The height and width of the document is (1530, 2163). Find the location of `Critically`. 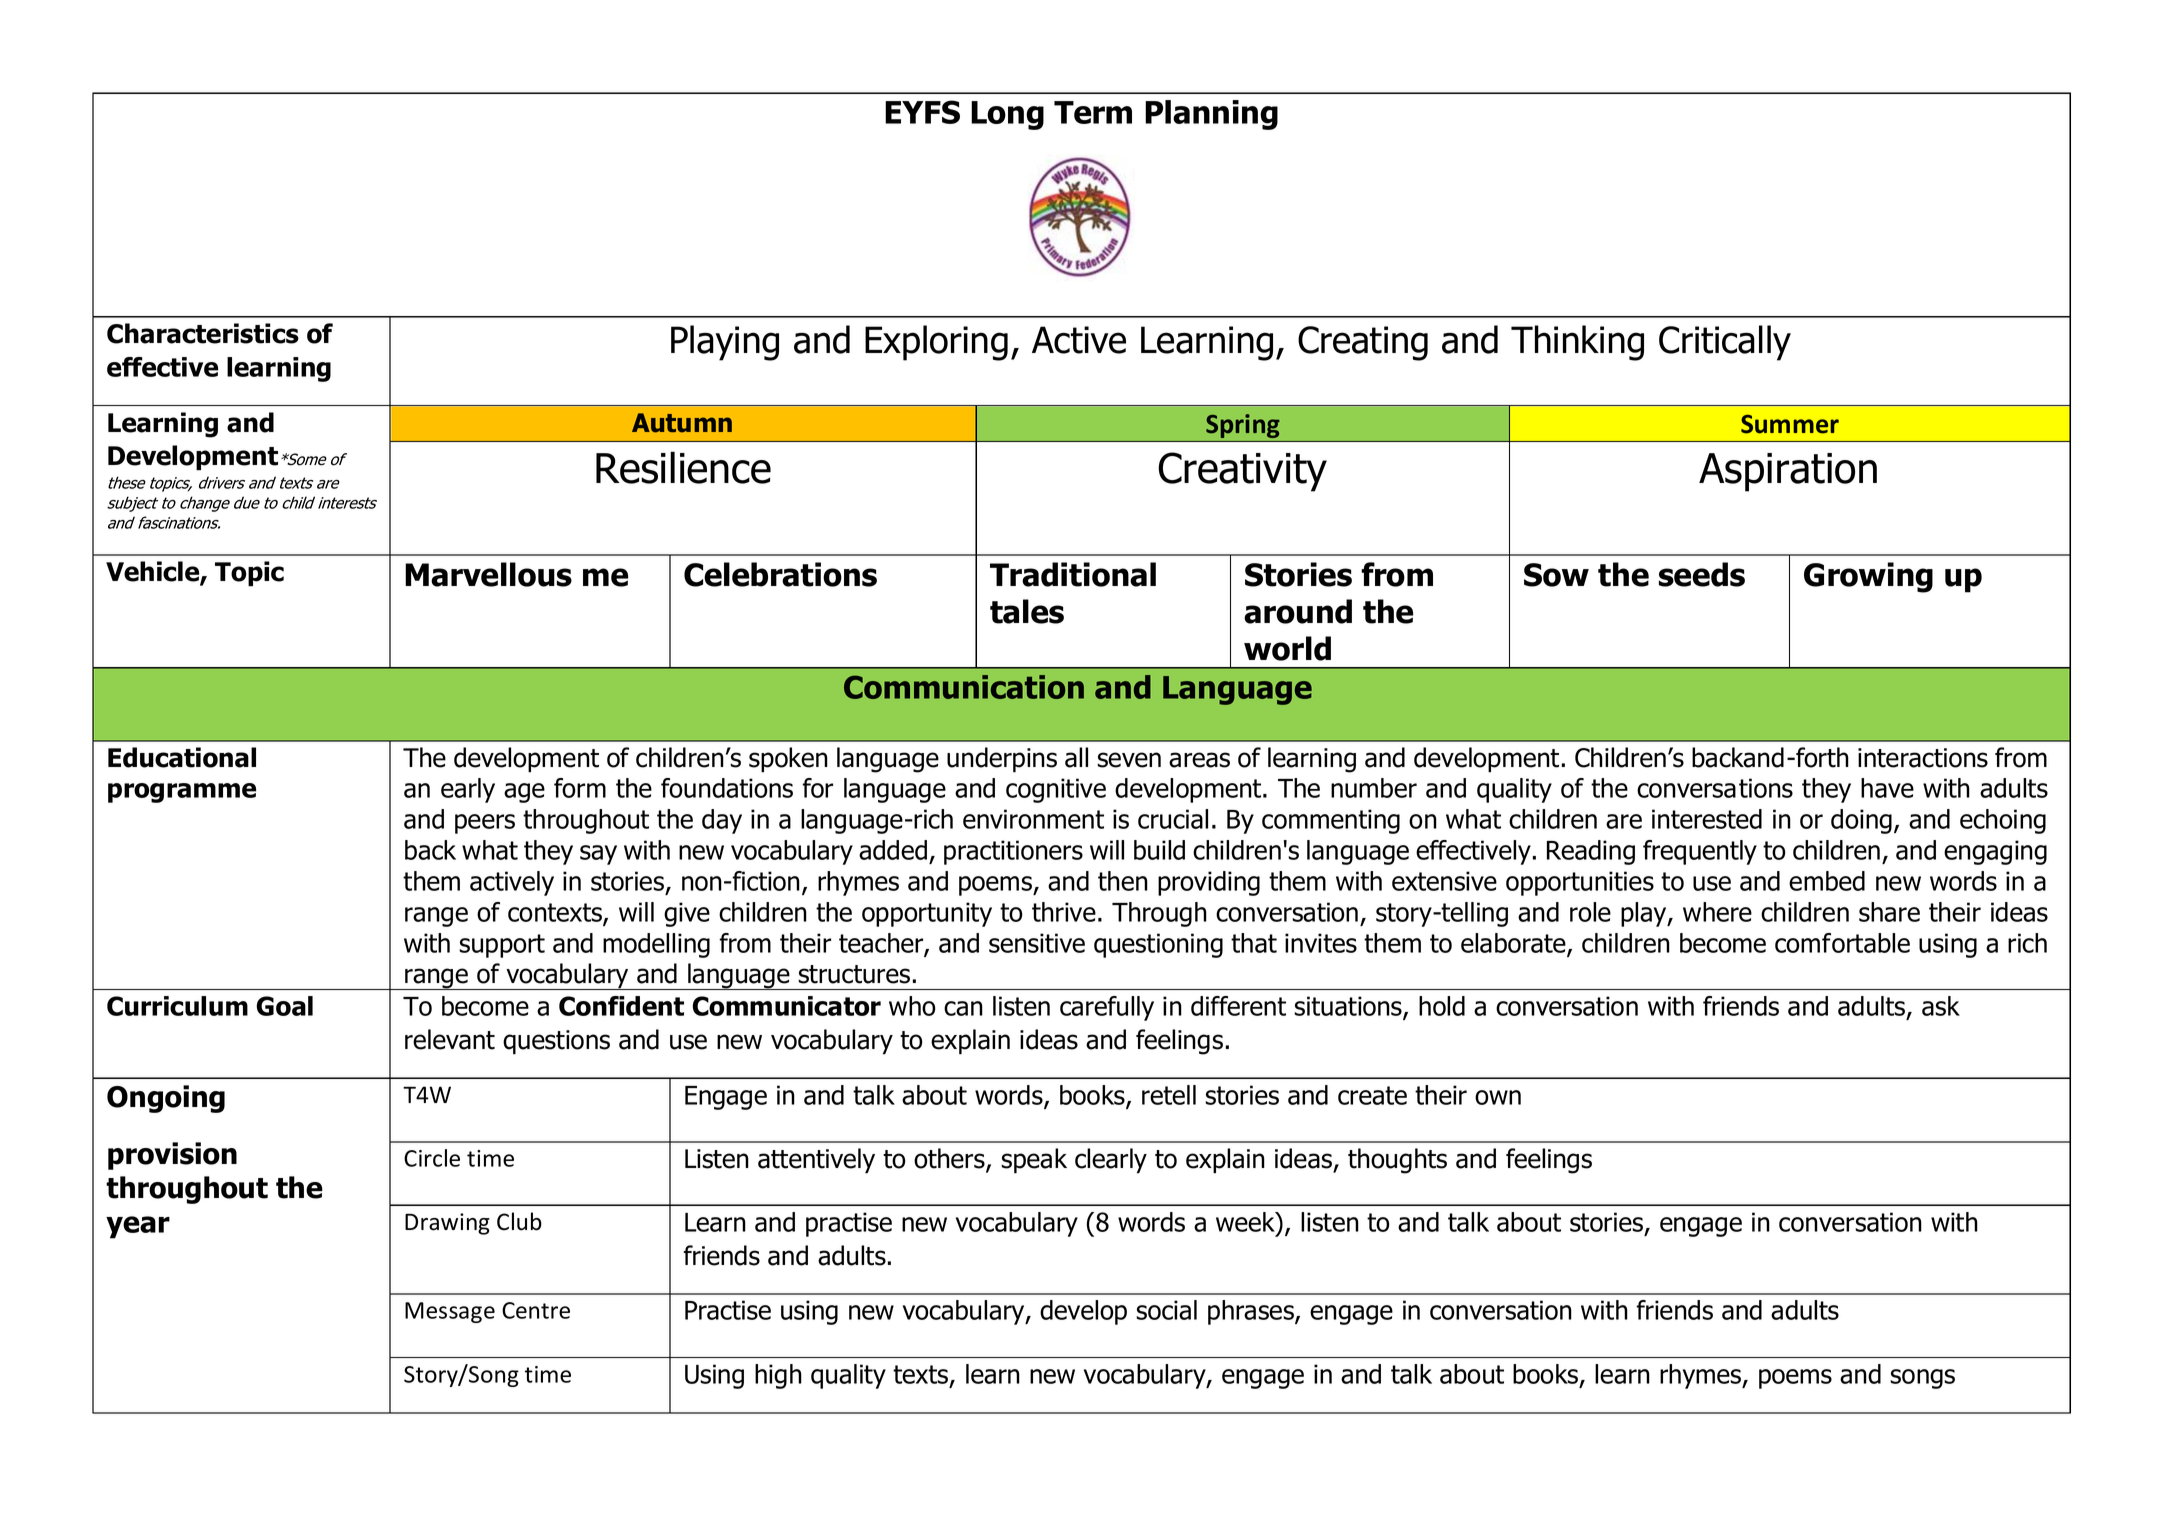

Critically is located at coordinates (1725, 343).
